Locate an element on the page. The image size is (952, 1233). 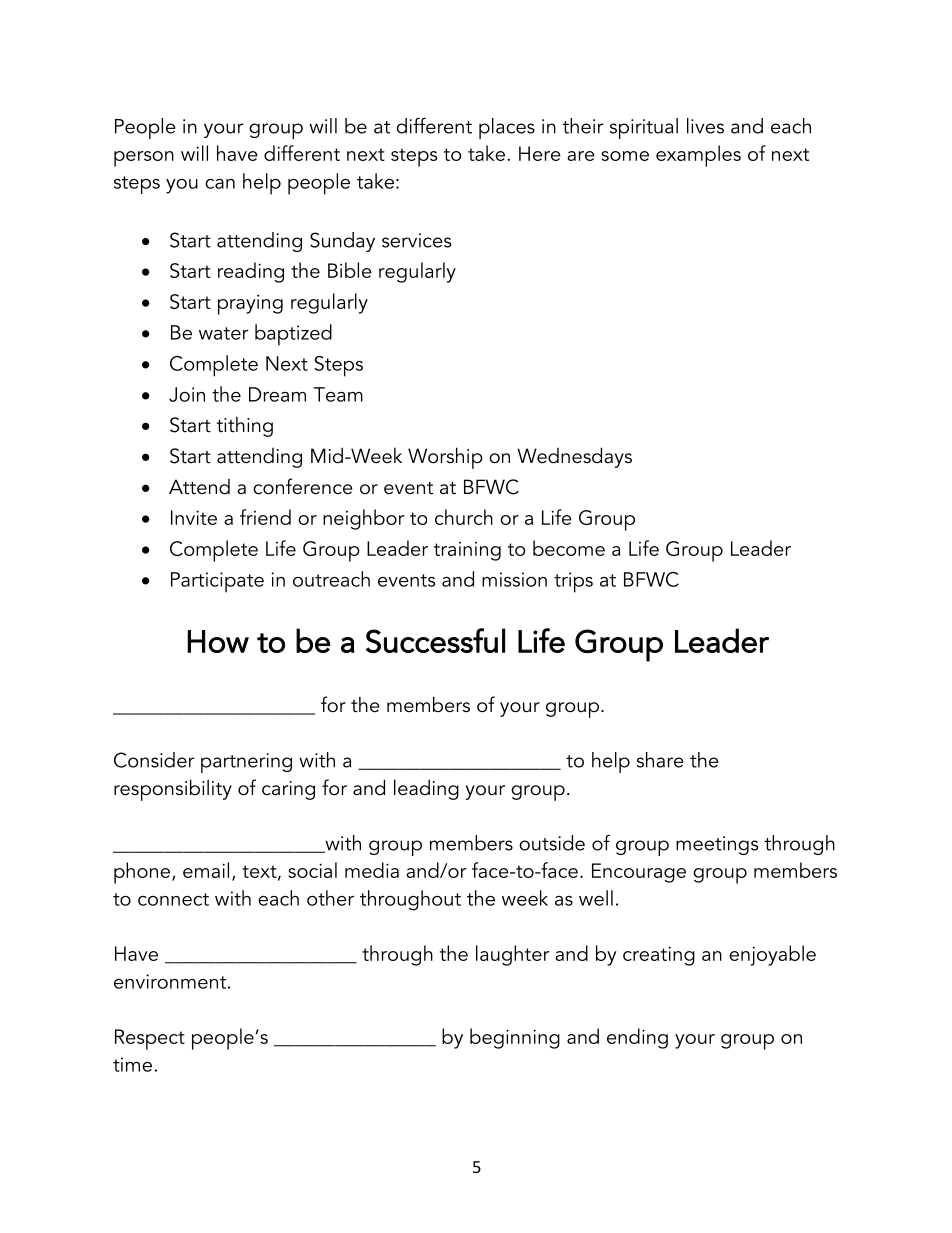
Participate is located at coordinates (217, 582).
